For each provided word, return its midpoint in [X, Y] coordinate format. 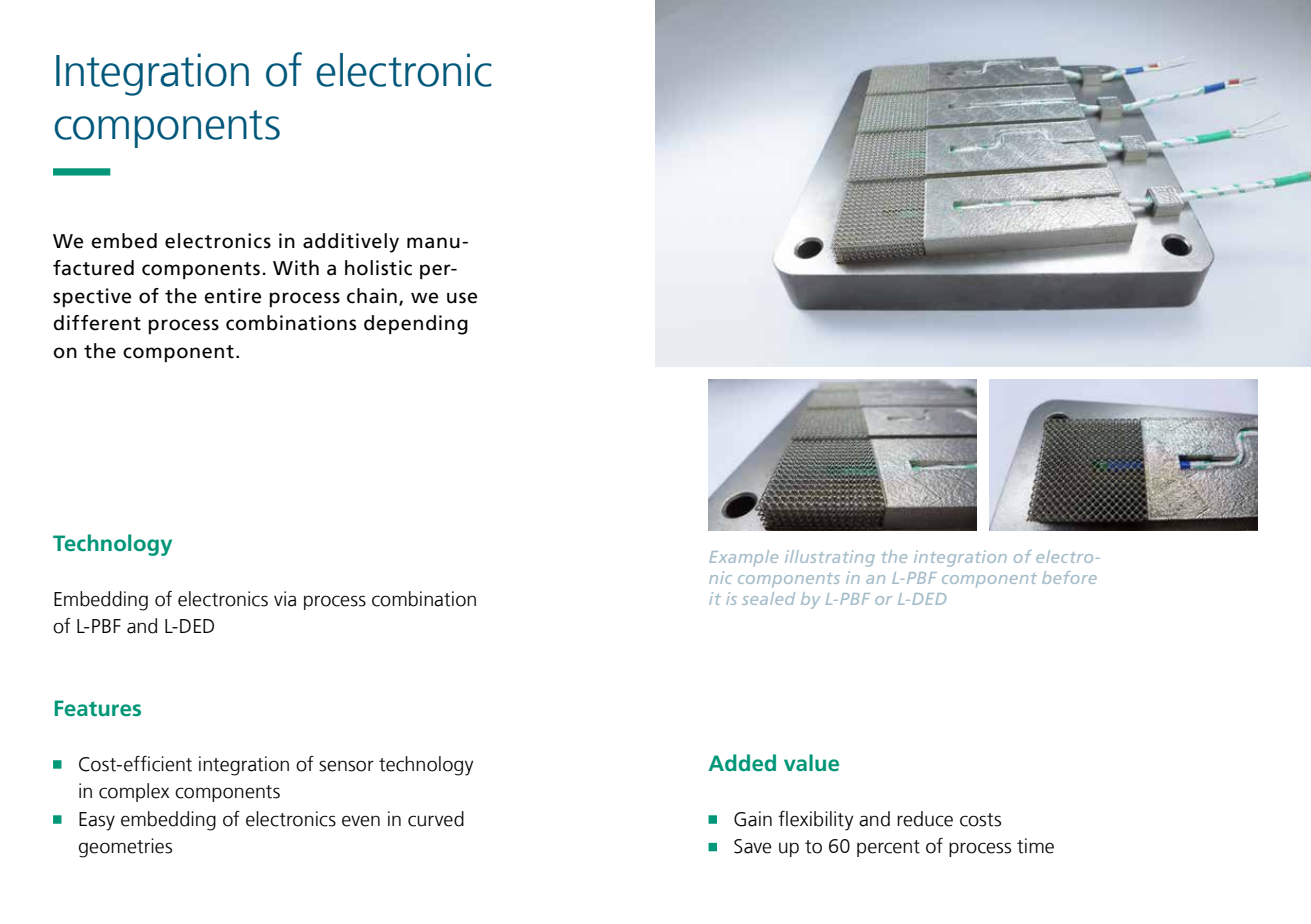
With [296, 268]
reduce [925, 819]
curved [436, 819]
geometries [125, 848]
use [462, 298]
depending [416, 325]
